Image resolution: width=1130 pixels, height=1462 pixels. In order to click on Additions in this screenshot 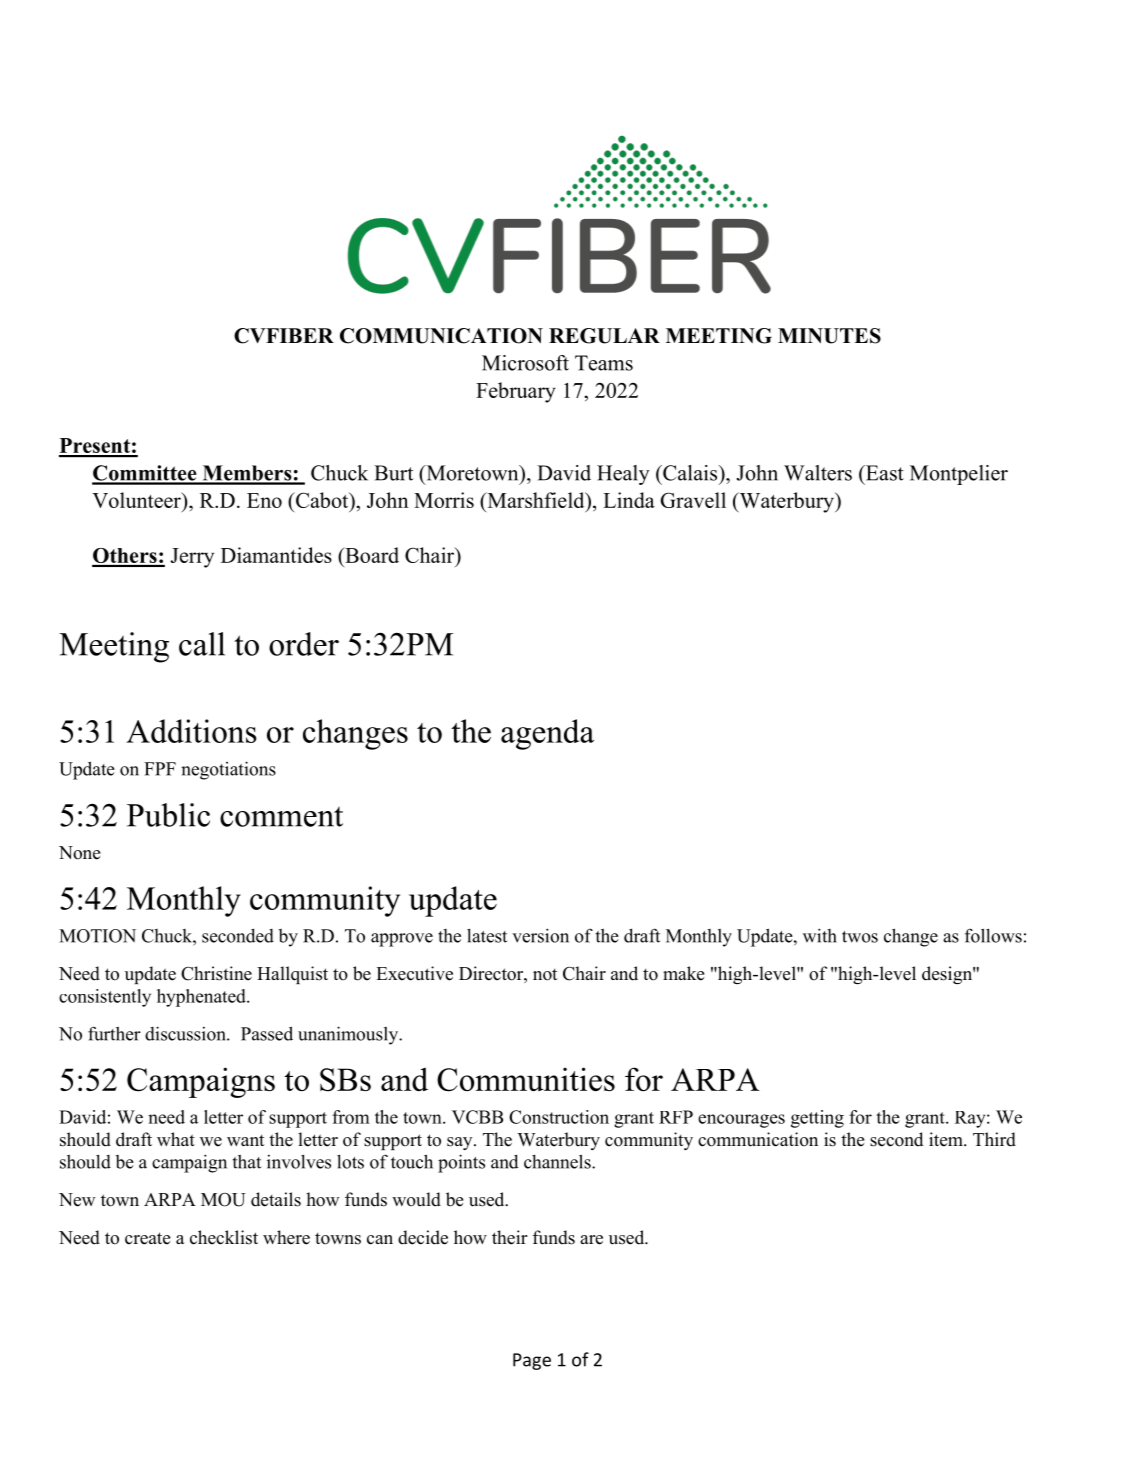, I will do `click(191, 731)`.
